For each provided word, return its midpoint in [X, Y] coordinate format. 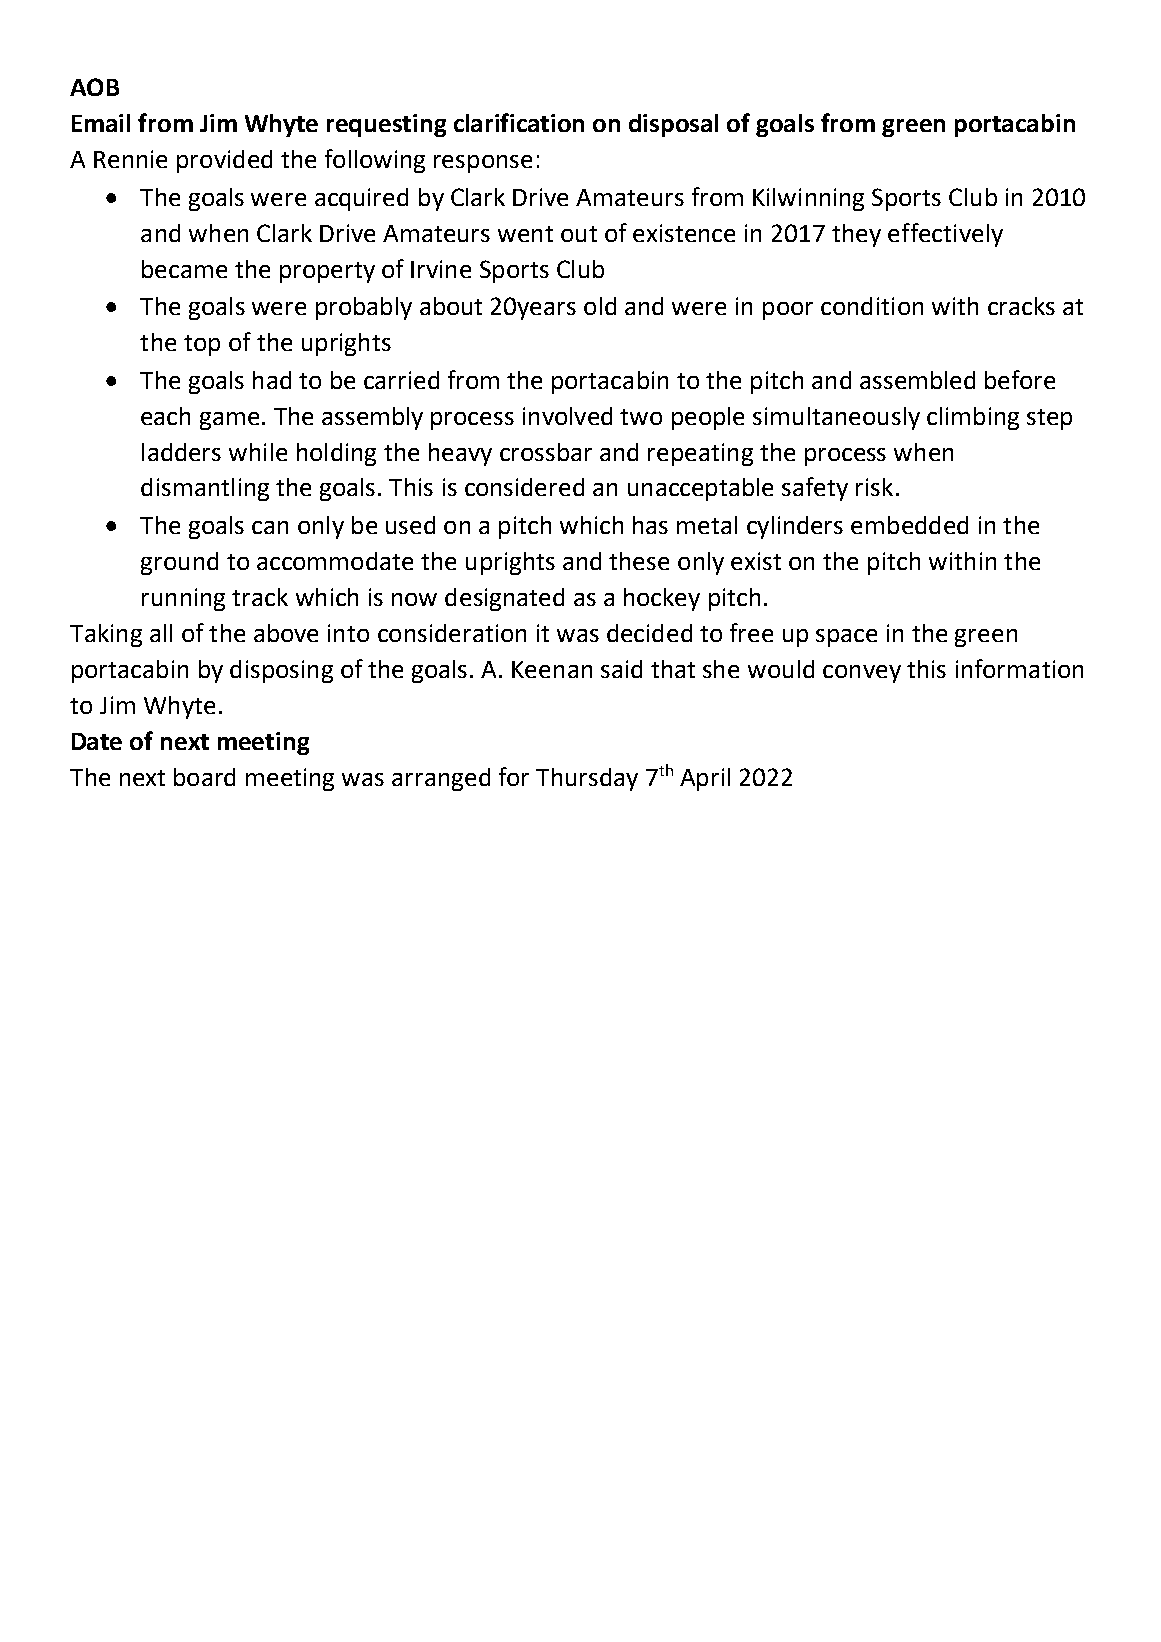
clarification [519, 122]
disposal [673, 125]
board [204, 777]
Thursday [587, 779]
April [705, 779]
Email [101, 123]
